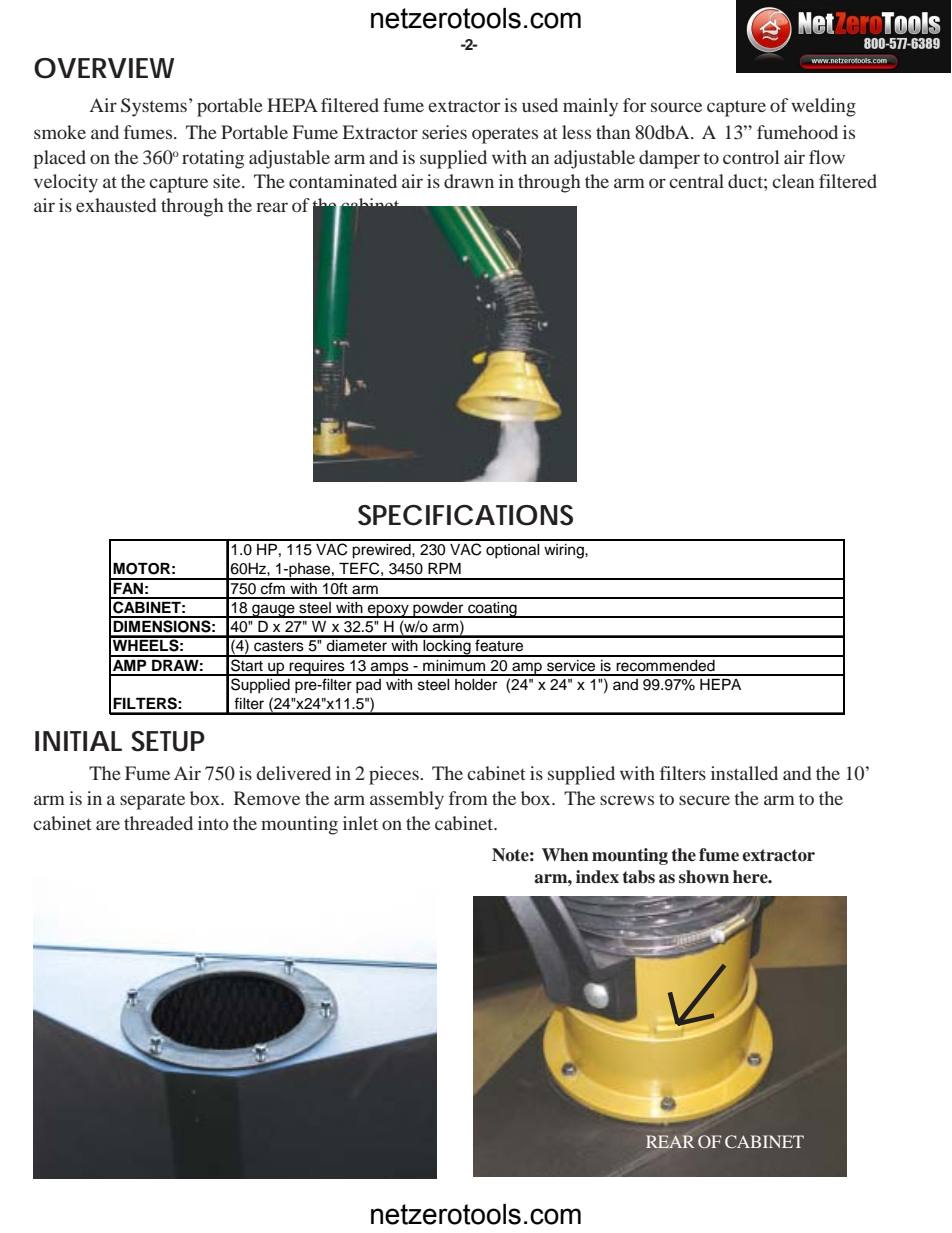 The width and height of the screenshot is (952, 1233). What do you see at coordinates (465, 515) in the screenshot?
I see `SPECIFICATIONS` at bounding box center [465, 515].
